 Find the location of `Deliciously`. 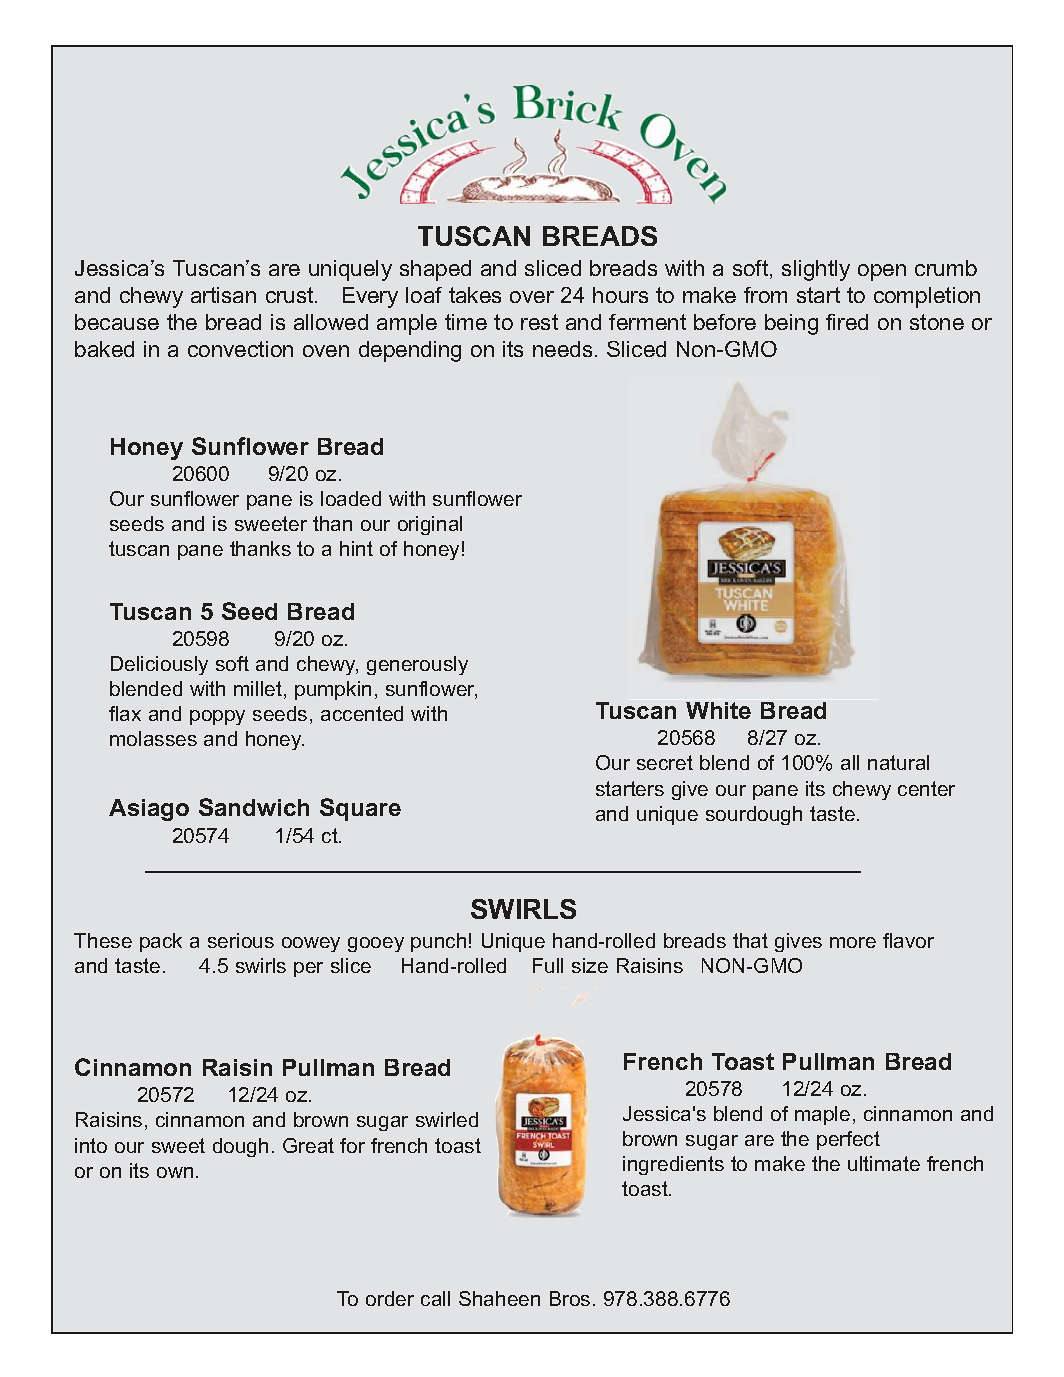

Deliciously is located at coordinates (159, 665).
